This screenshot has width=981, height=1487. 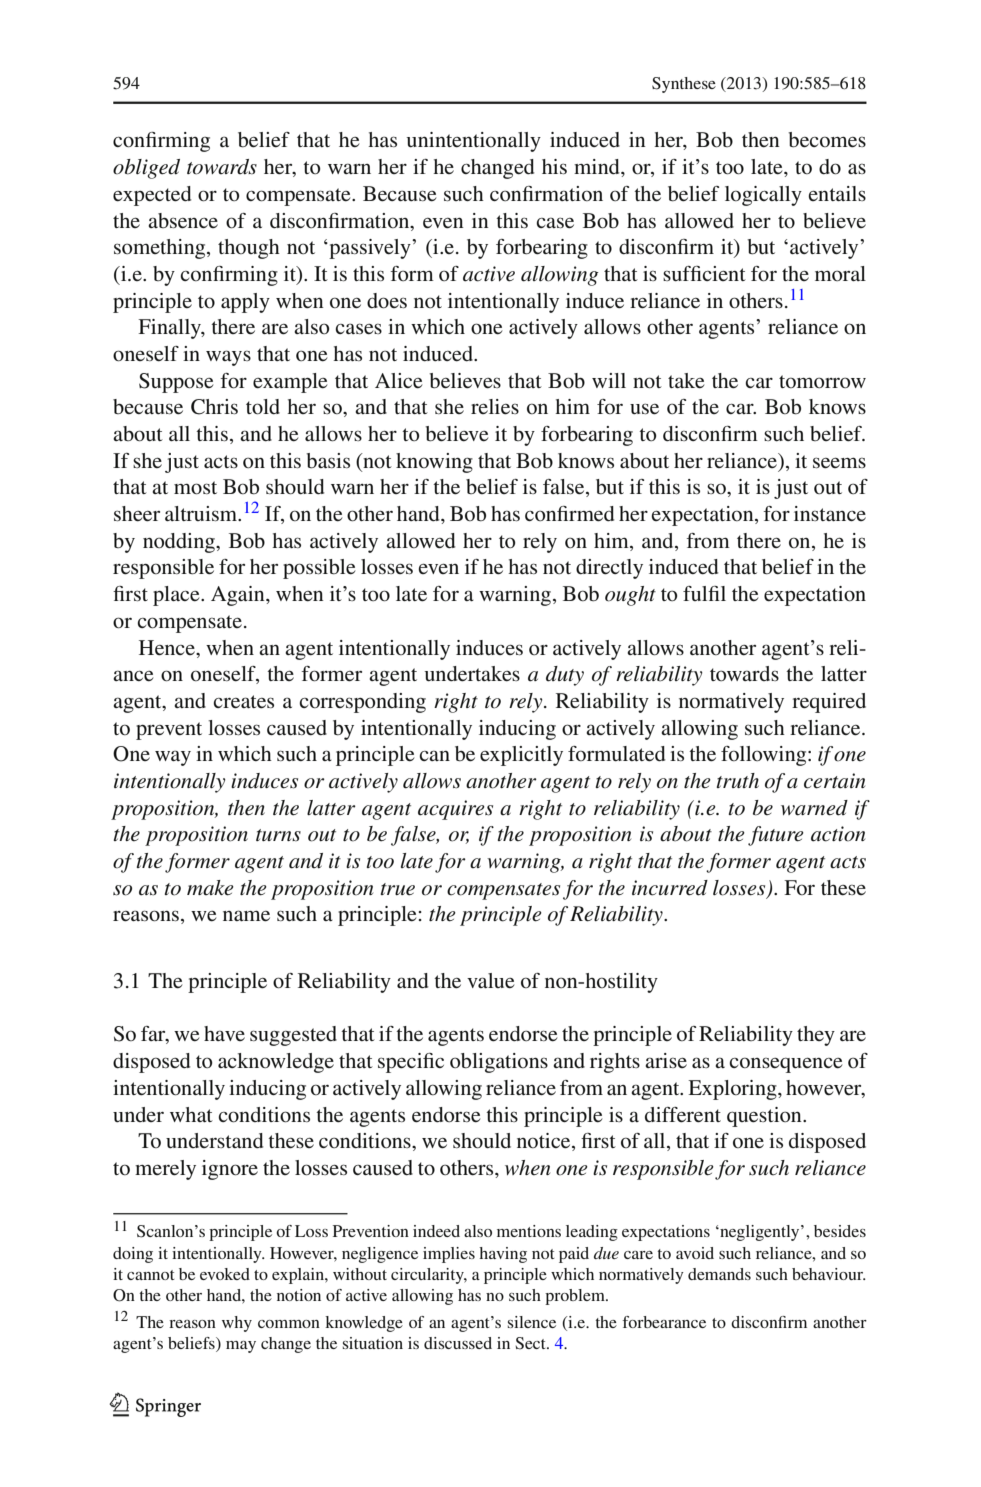 I want to click on why, so click(x=237, y=1324).
